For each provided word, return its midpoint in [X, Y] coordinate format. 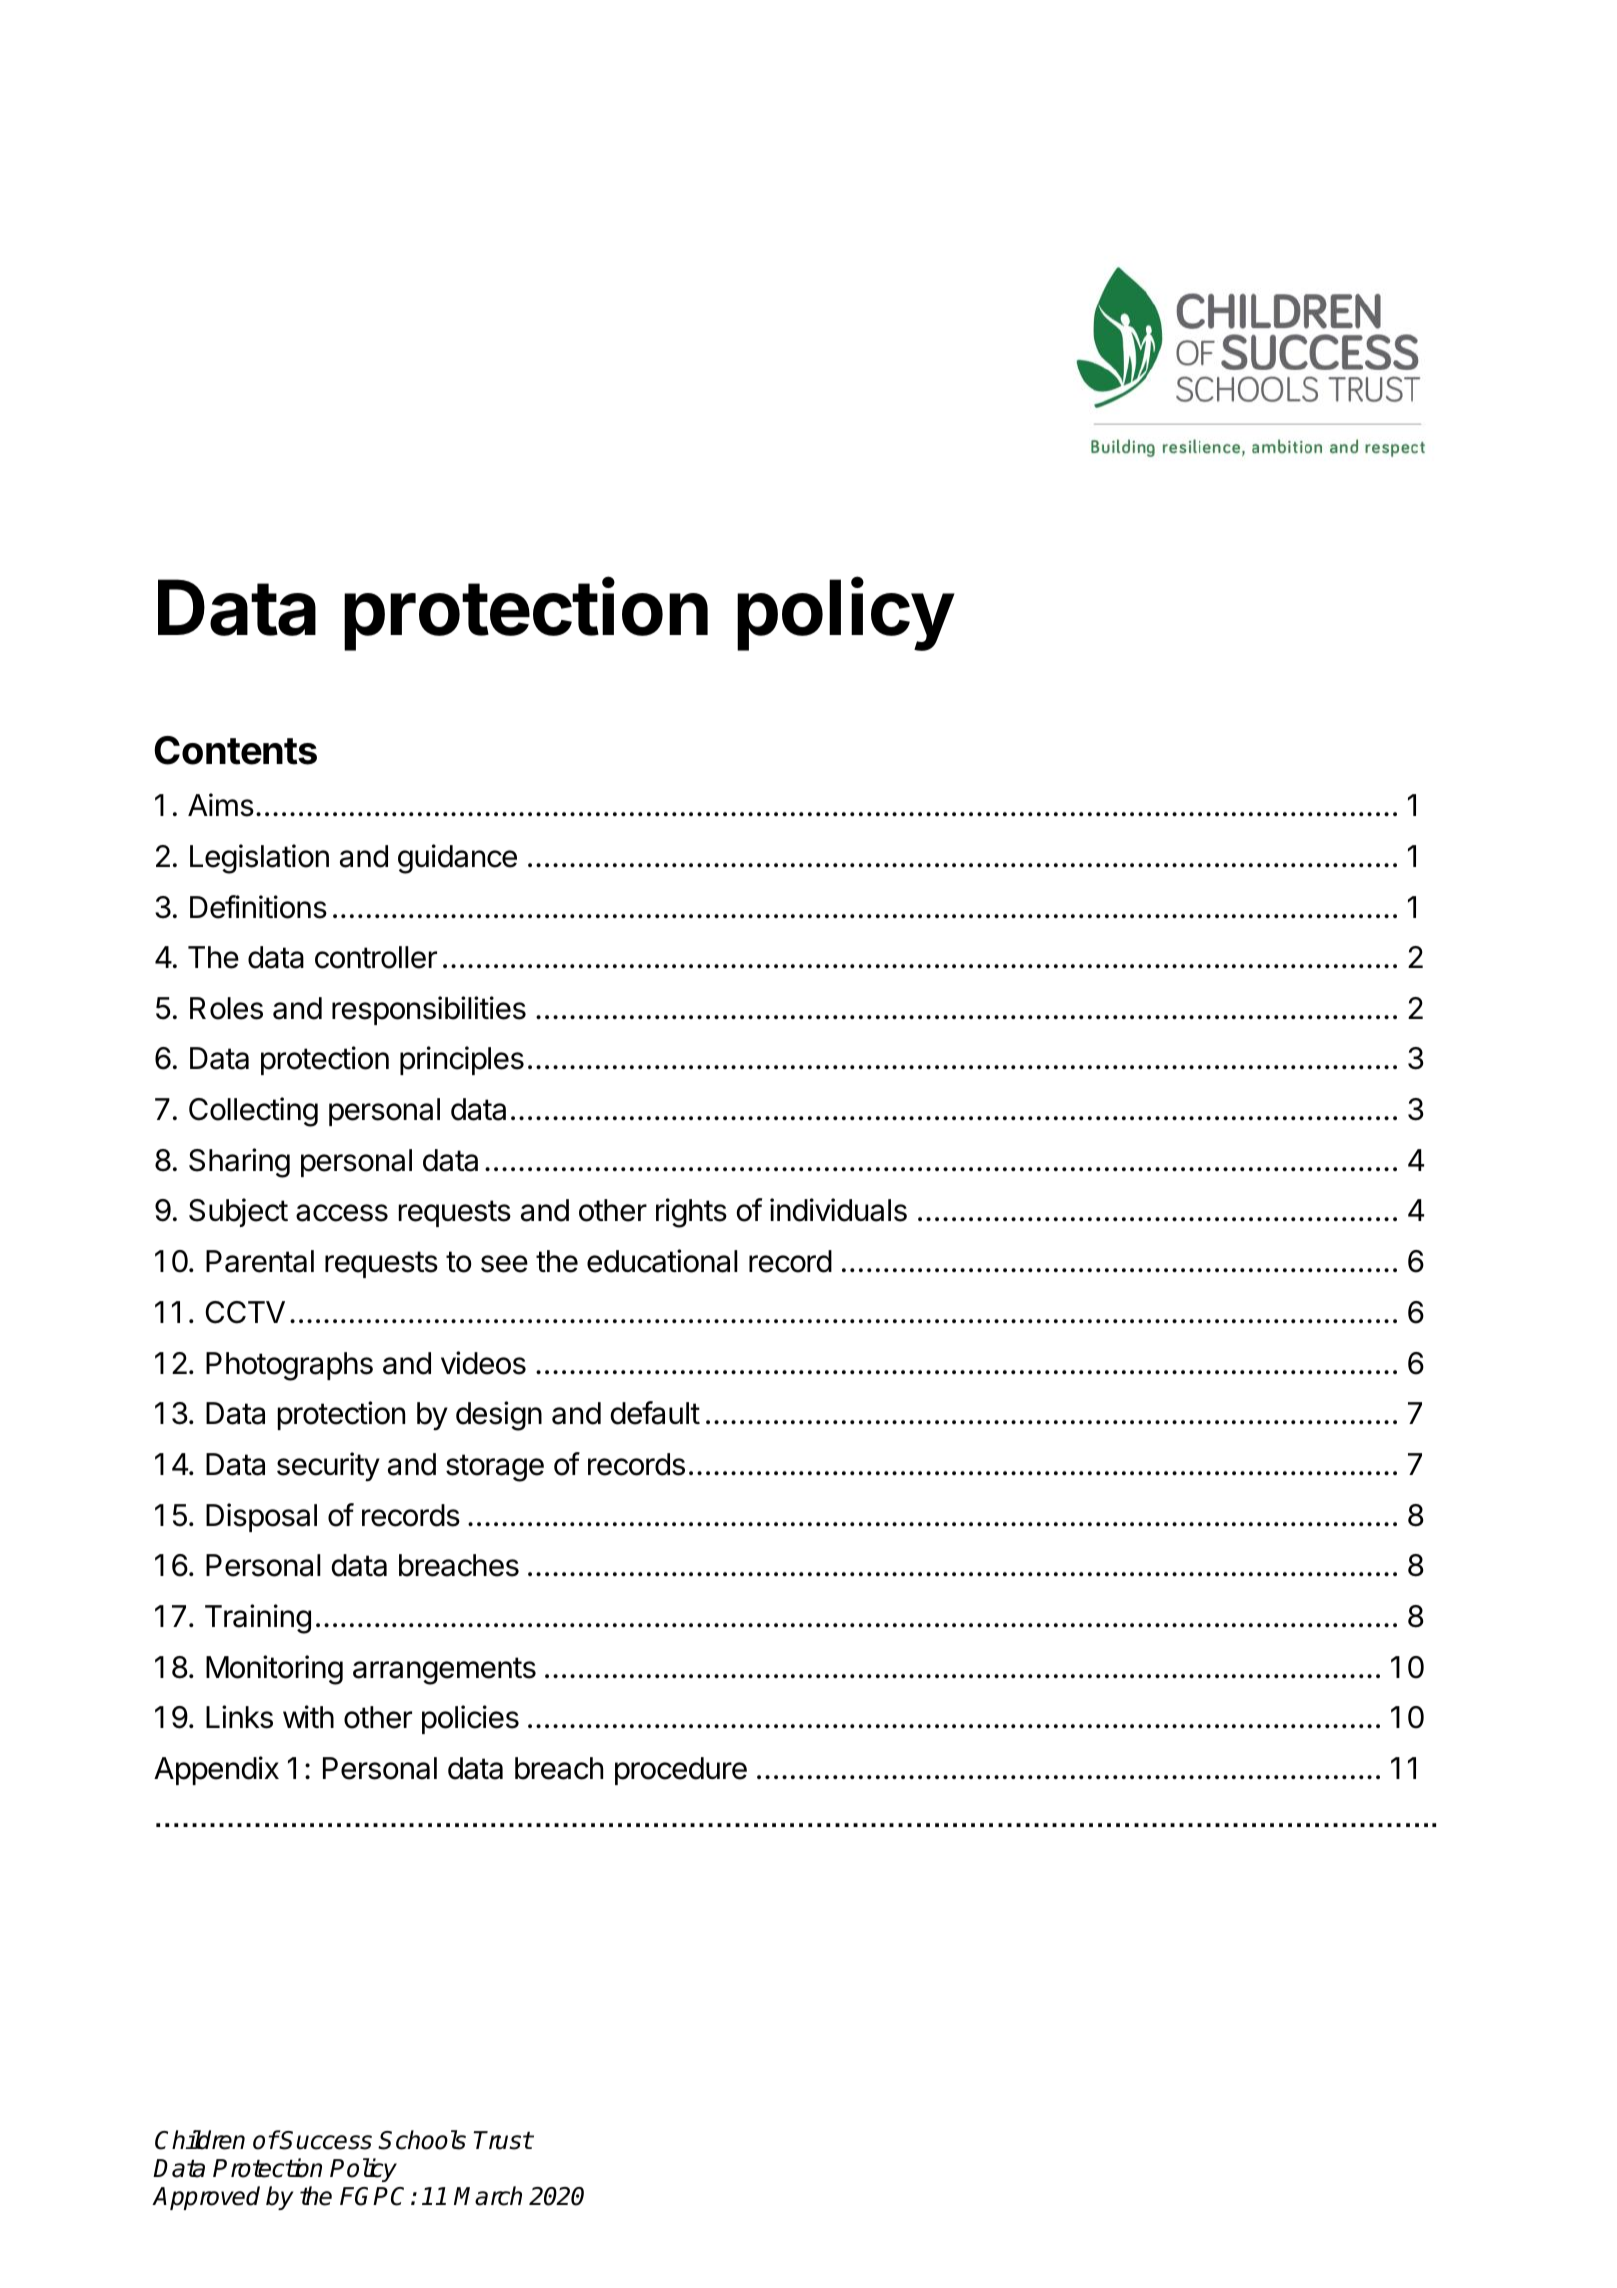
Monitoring [274, 1670]
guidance [457, 859]
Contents [235, 750]
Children [200, 2140]
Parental [260, 1261]
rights [691, 1213]
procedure [681, 1771]
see [504, 1264]
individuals [838, 1210]
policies [470, 1719]
